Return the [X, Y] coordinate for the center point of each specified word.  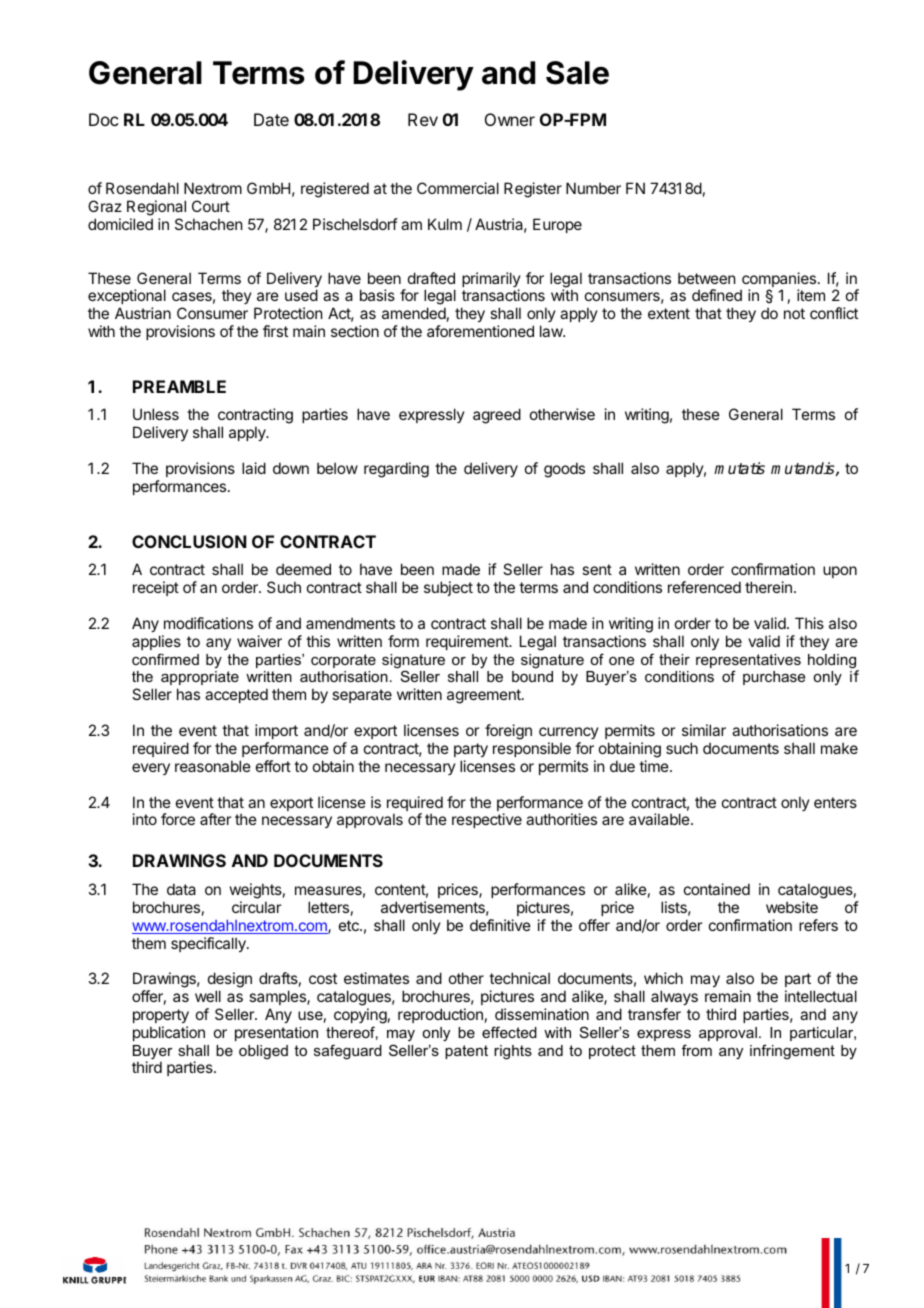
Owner [510, 119]
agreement [485, 696]
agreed [497, 416]
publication [169, 1033]
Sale [577, 73]
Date [271, 119]
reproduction [440, 1015]
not [794, 313]
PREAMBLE [179, 386]
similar [704, 730]
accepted [236, 695]
